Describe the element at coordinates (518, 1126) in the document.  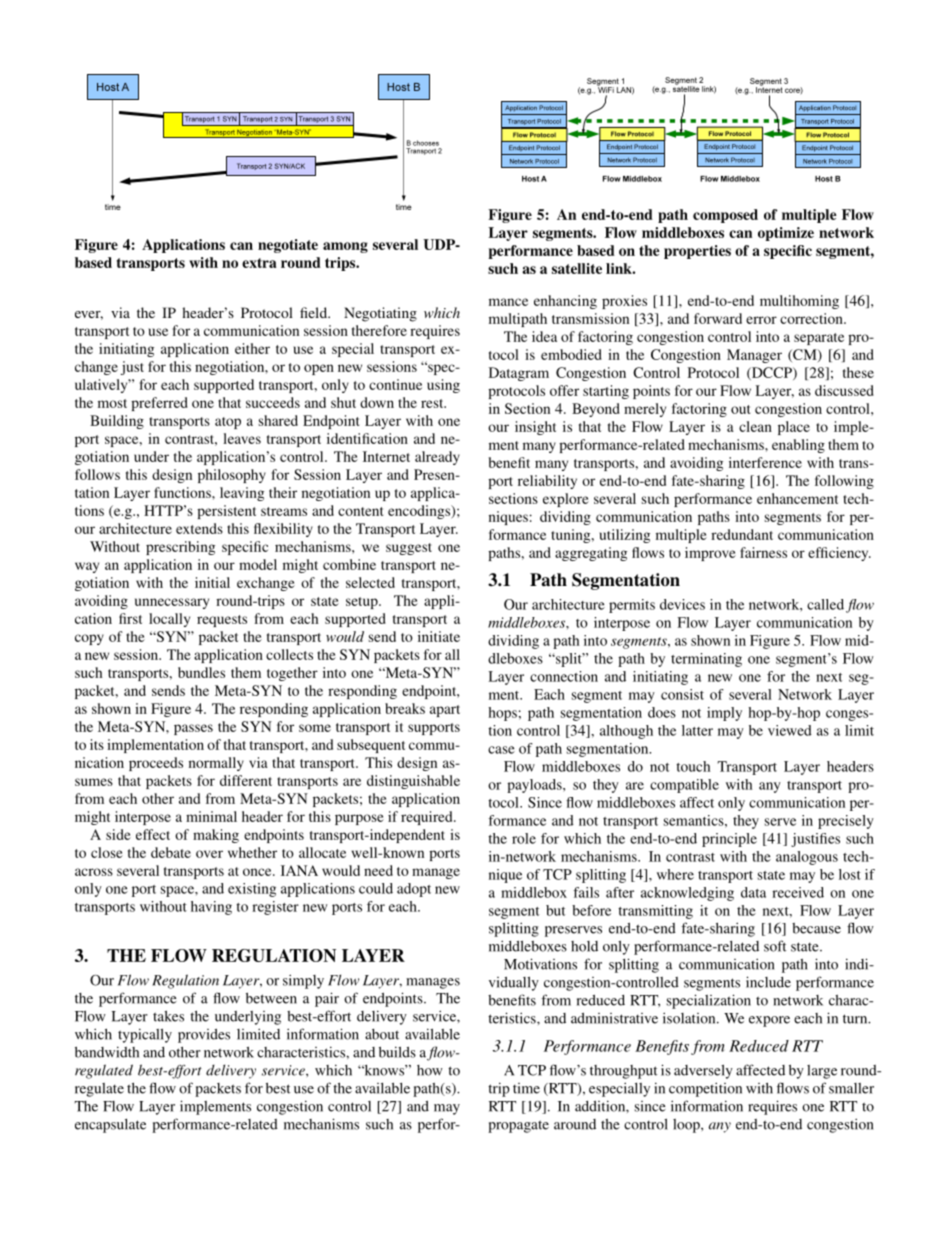
I see `propagate` at that location.
